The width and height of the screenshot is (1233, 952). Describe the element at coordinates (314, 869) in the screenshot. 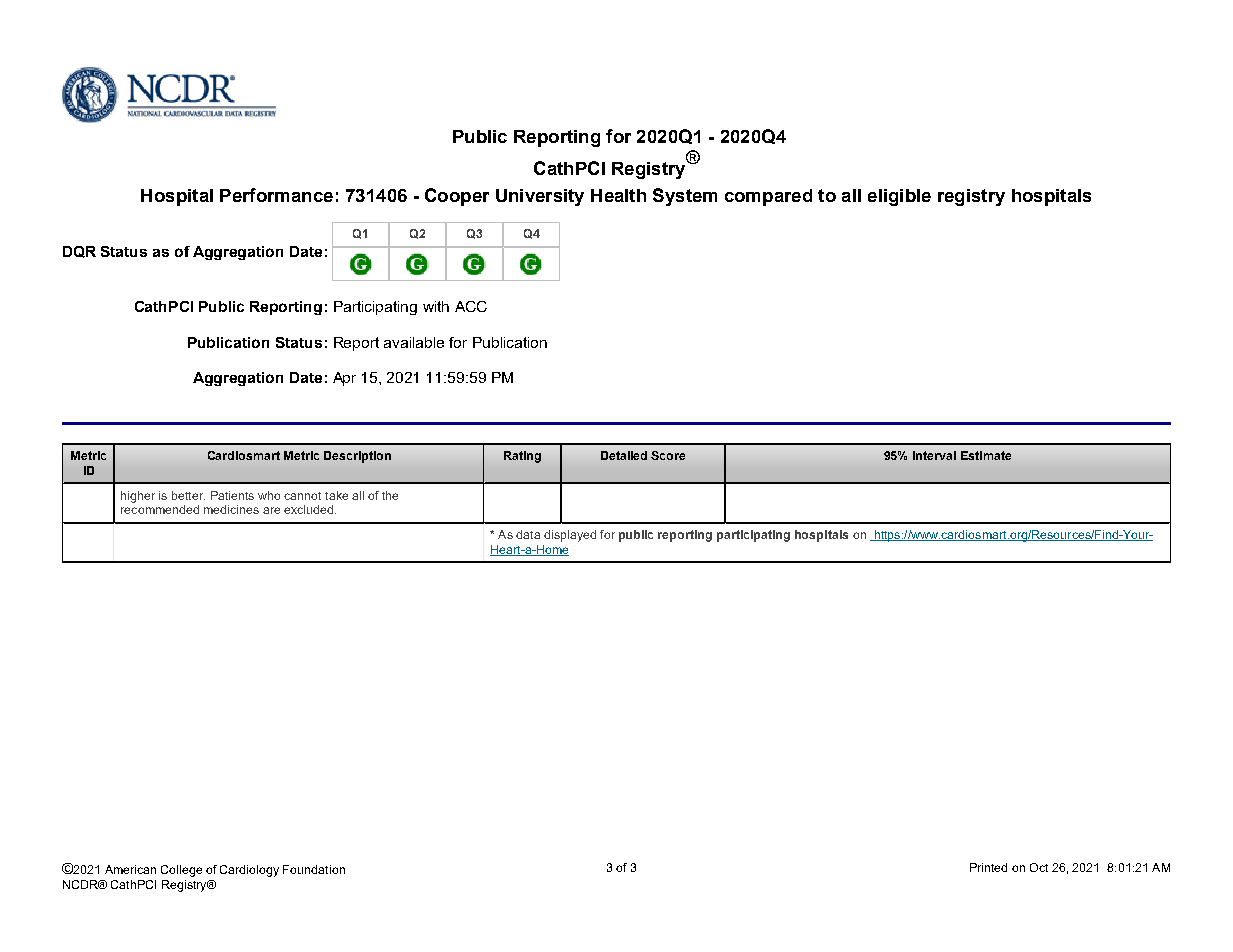

I see `Foundation` at that location.
